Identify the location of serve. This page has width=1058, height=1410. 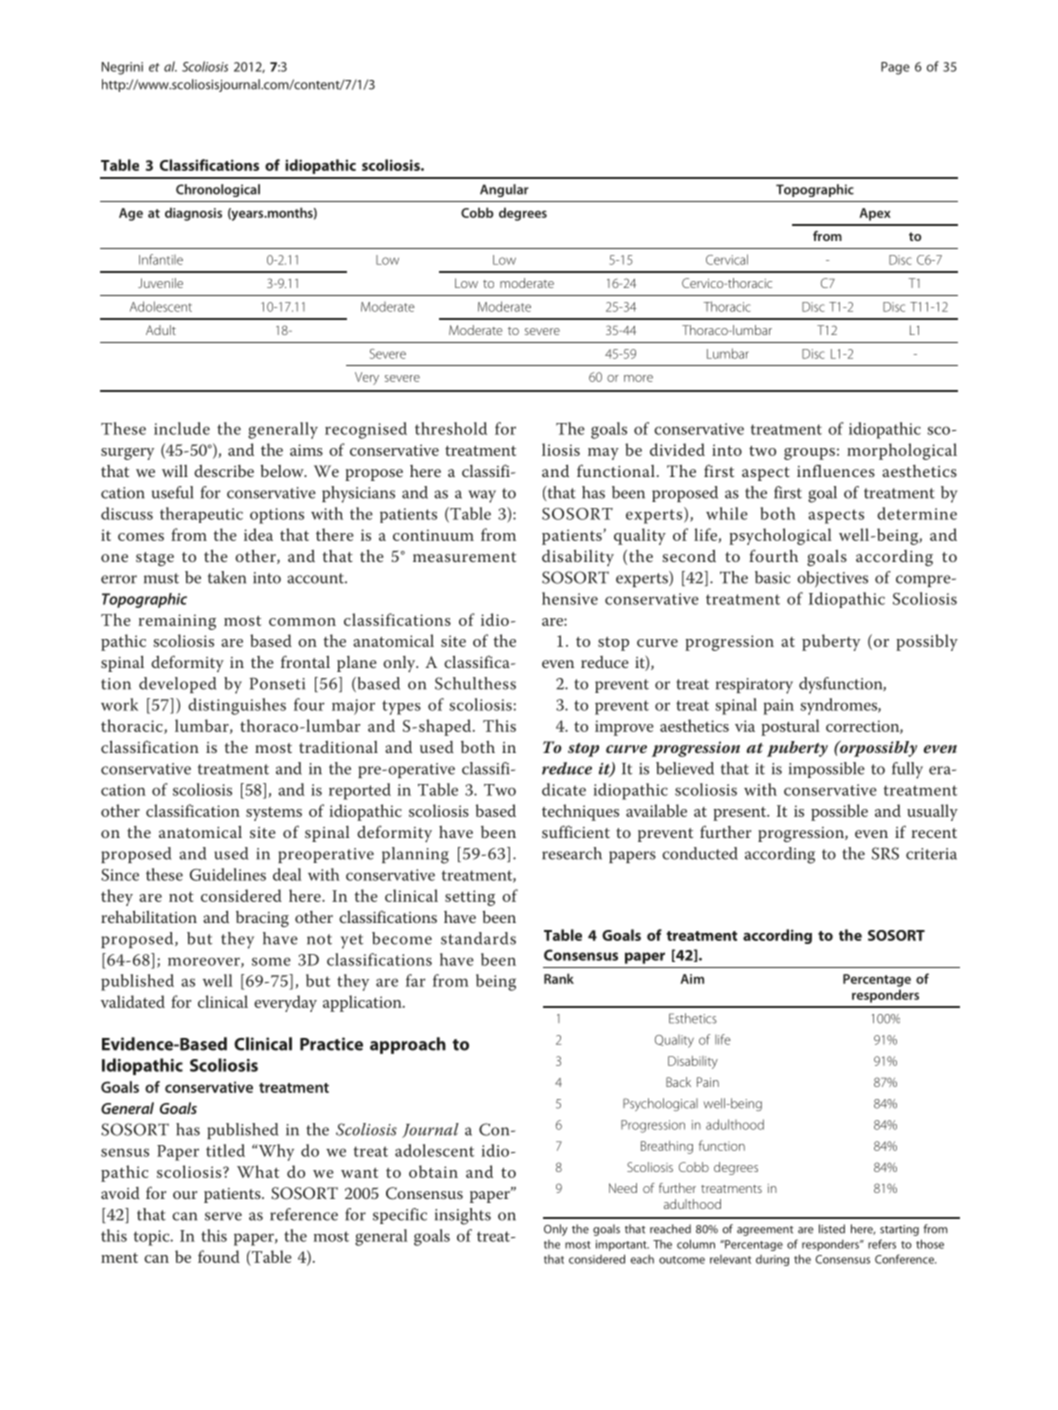
(223, 1216).
